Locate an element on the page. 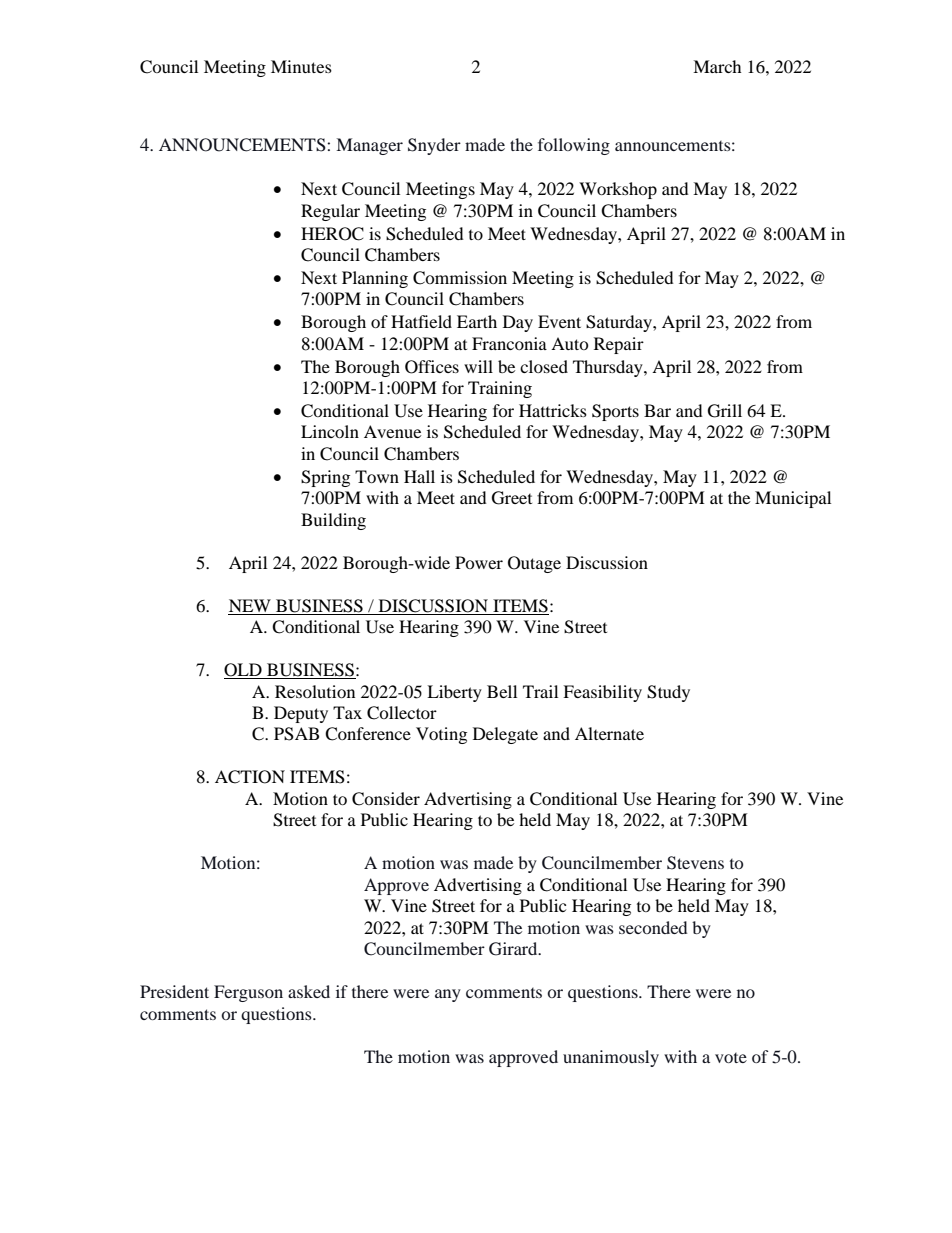 The image size is (952, 1233). March is located at coordinates (717, 66).
